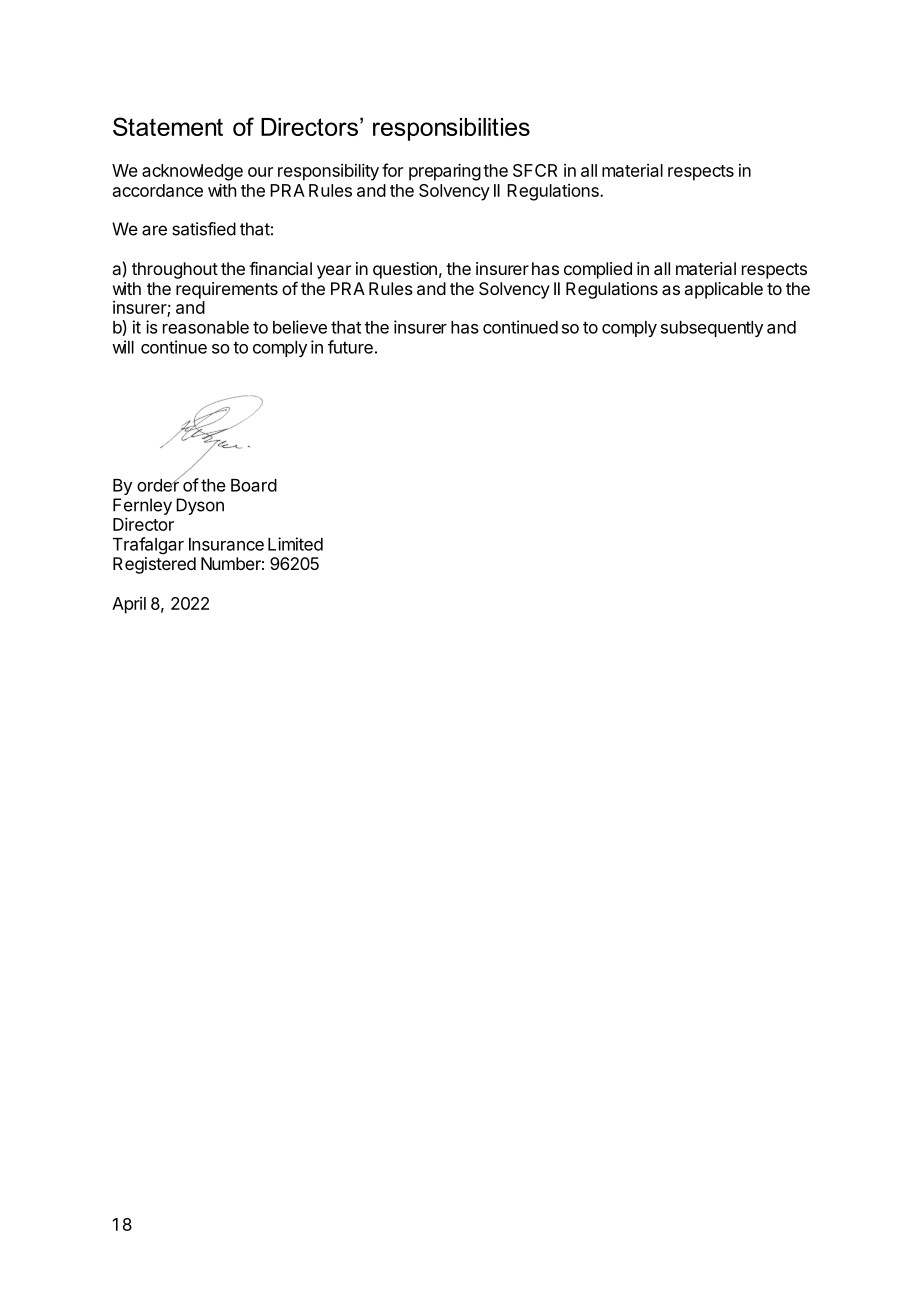  What do you see at coordinates (254, 485) in the screenshot?
I see `Board` at bounding box center [254, 485].
